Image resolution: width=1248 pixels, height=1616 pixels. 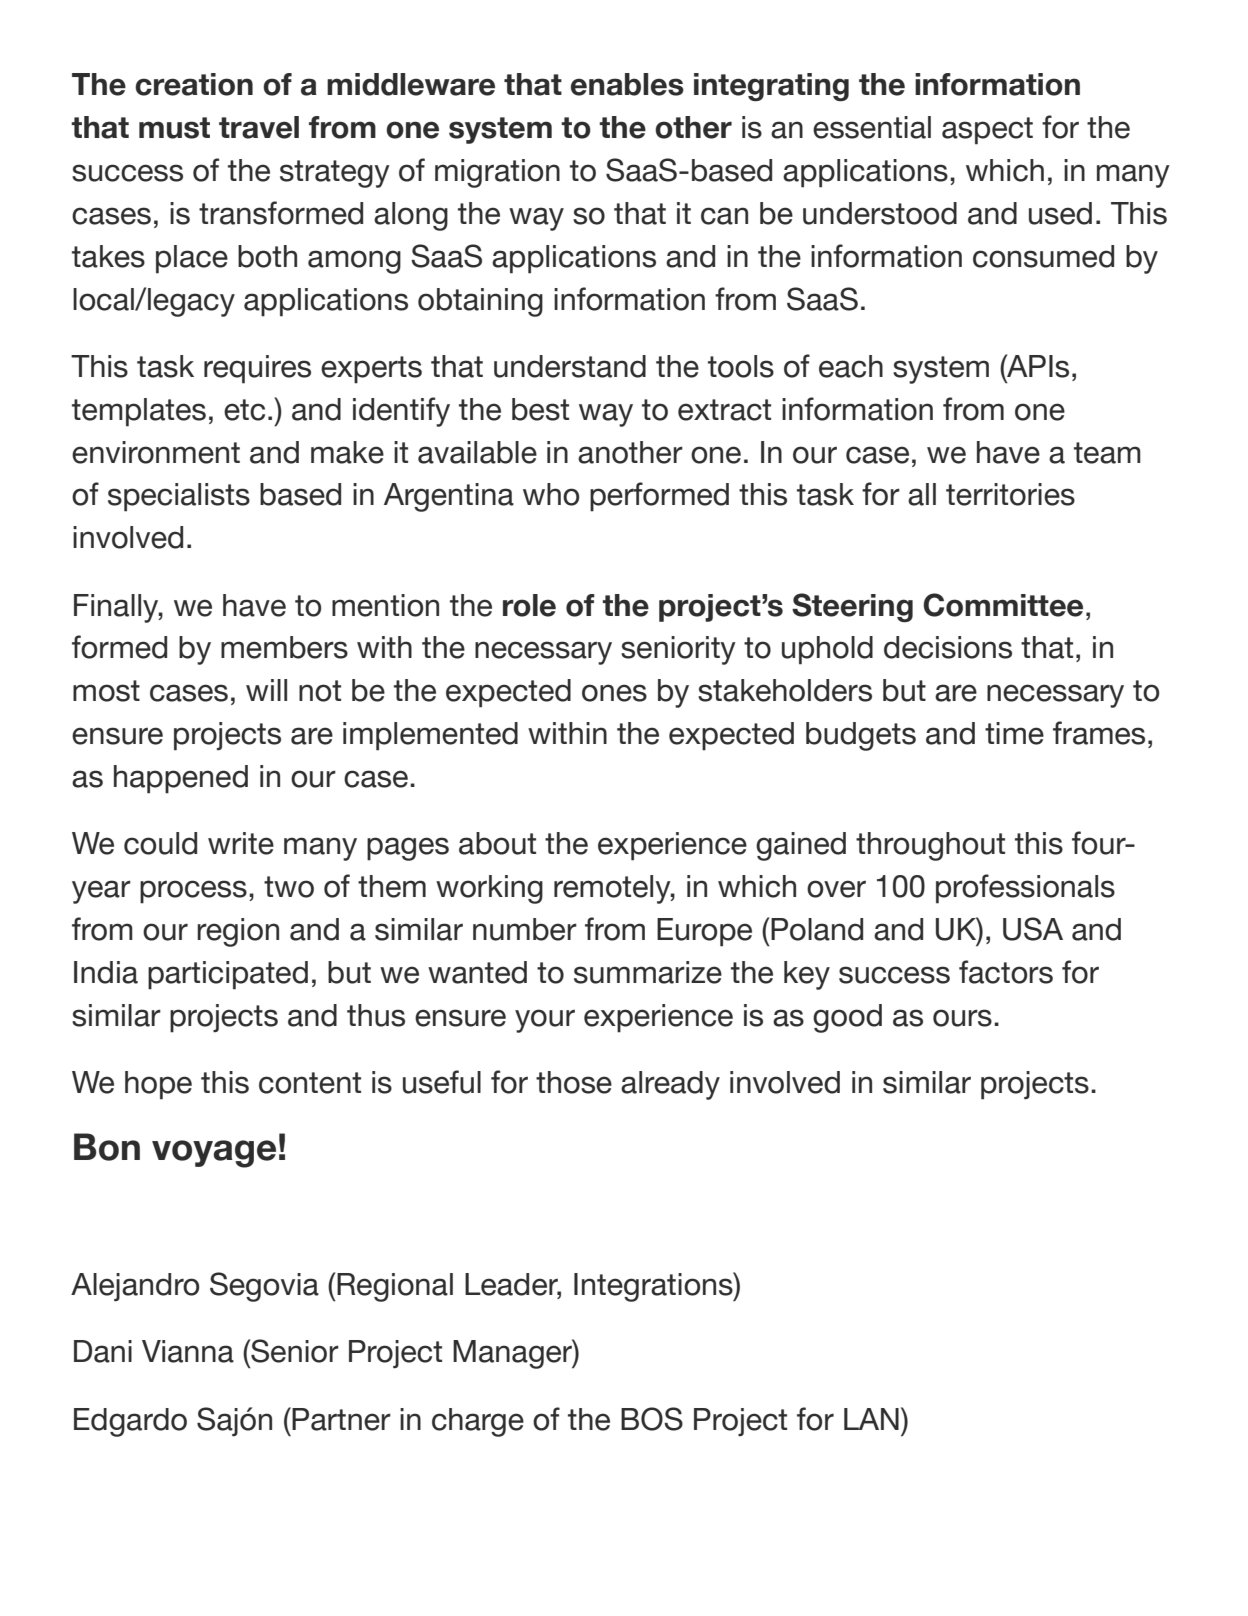 What do you see at coordinates (648, 972) in the image?
I see `summarize` at bounding box center [648, 972].
